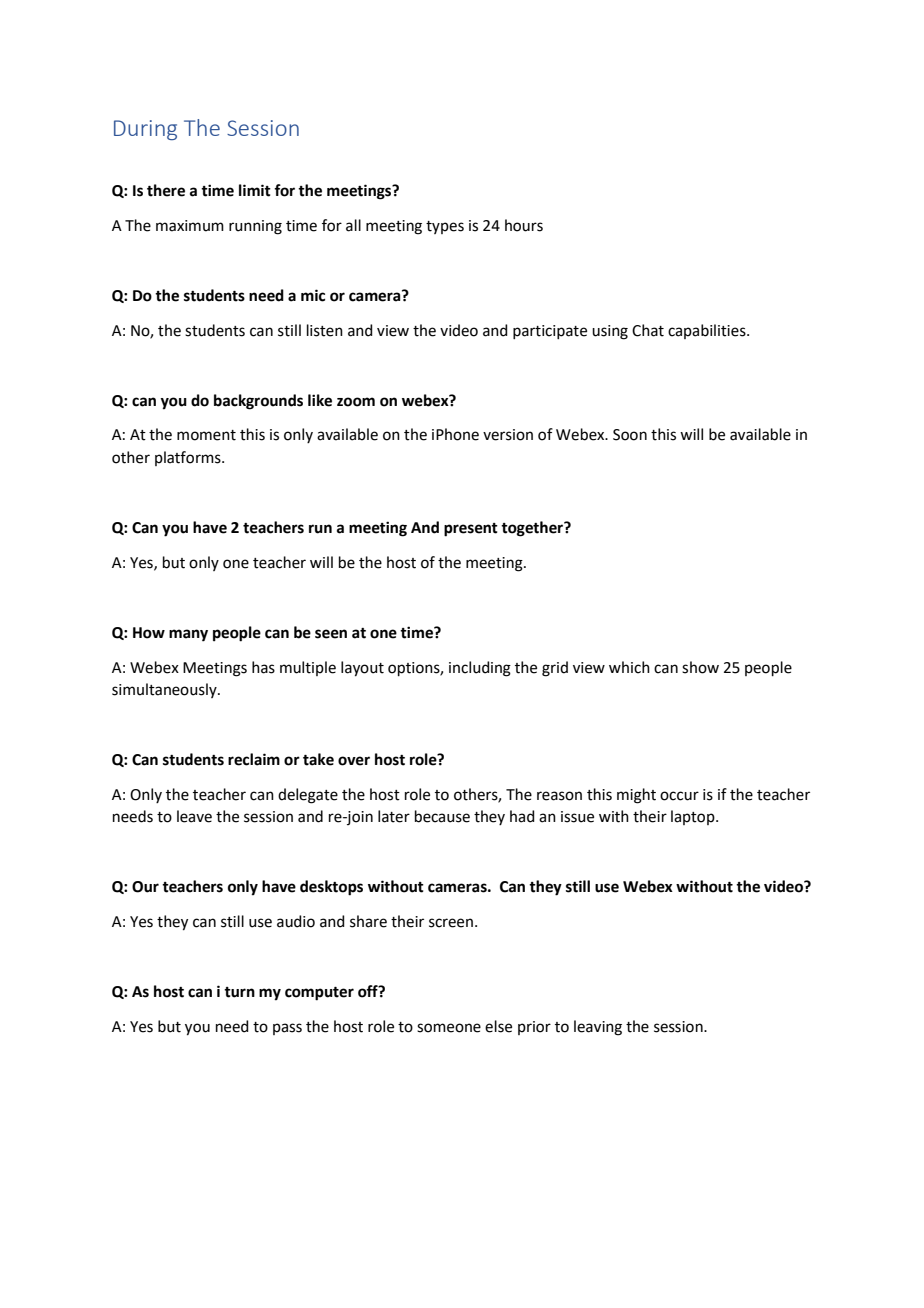 The image size is (924, 1308). I want to click on zoom, so click(356, 402).
